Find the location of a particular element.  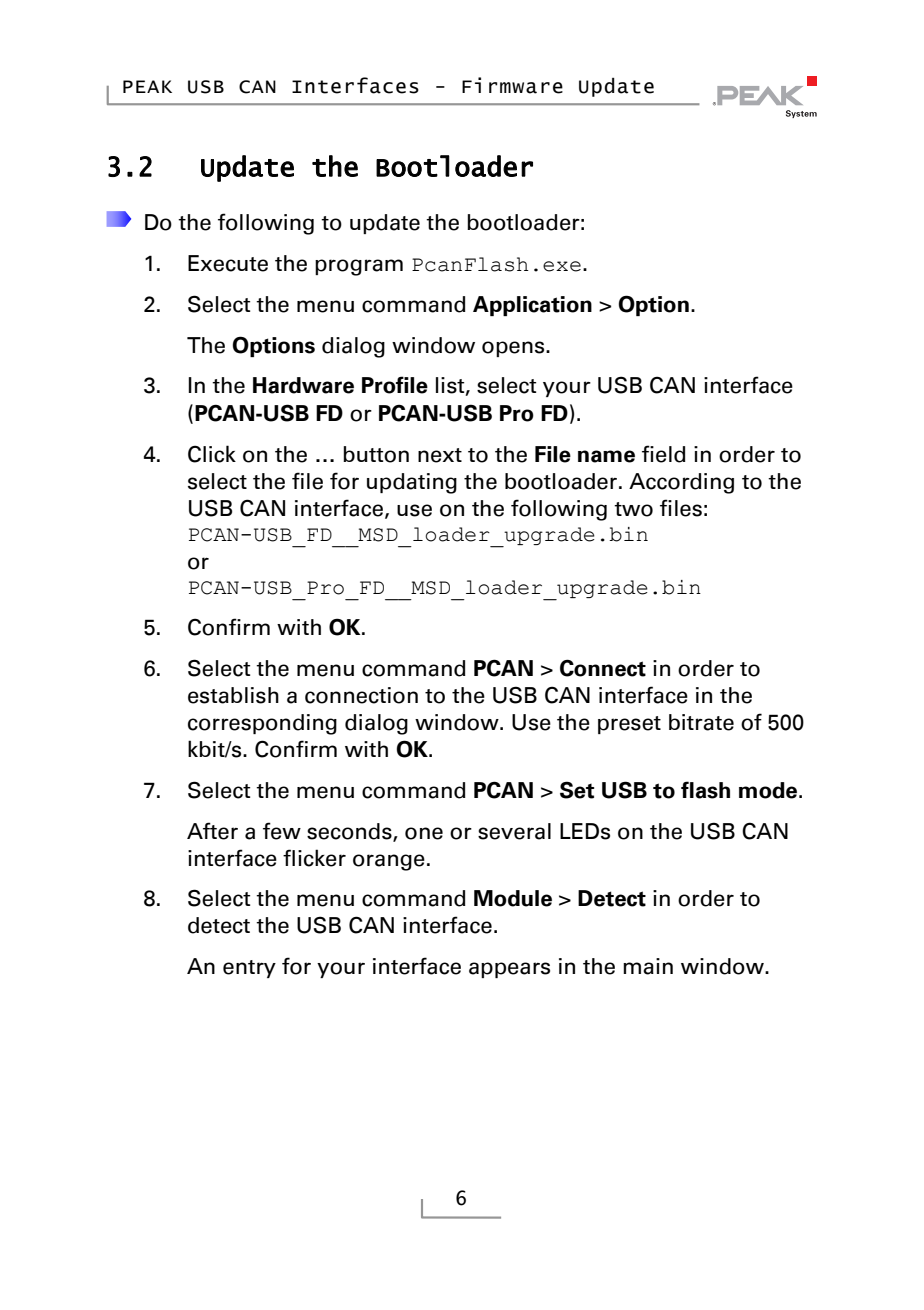

PEAK is located at coordinates (147, 86).
